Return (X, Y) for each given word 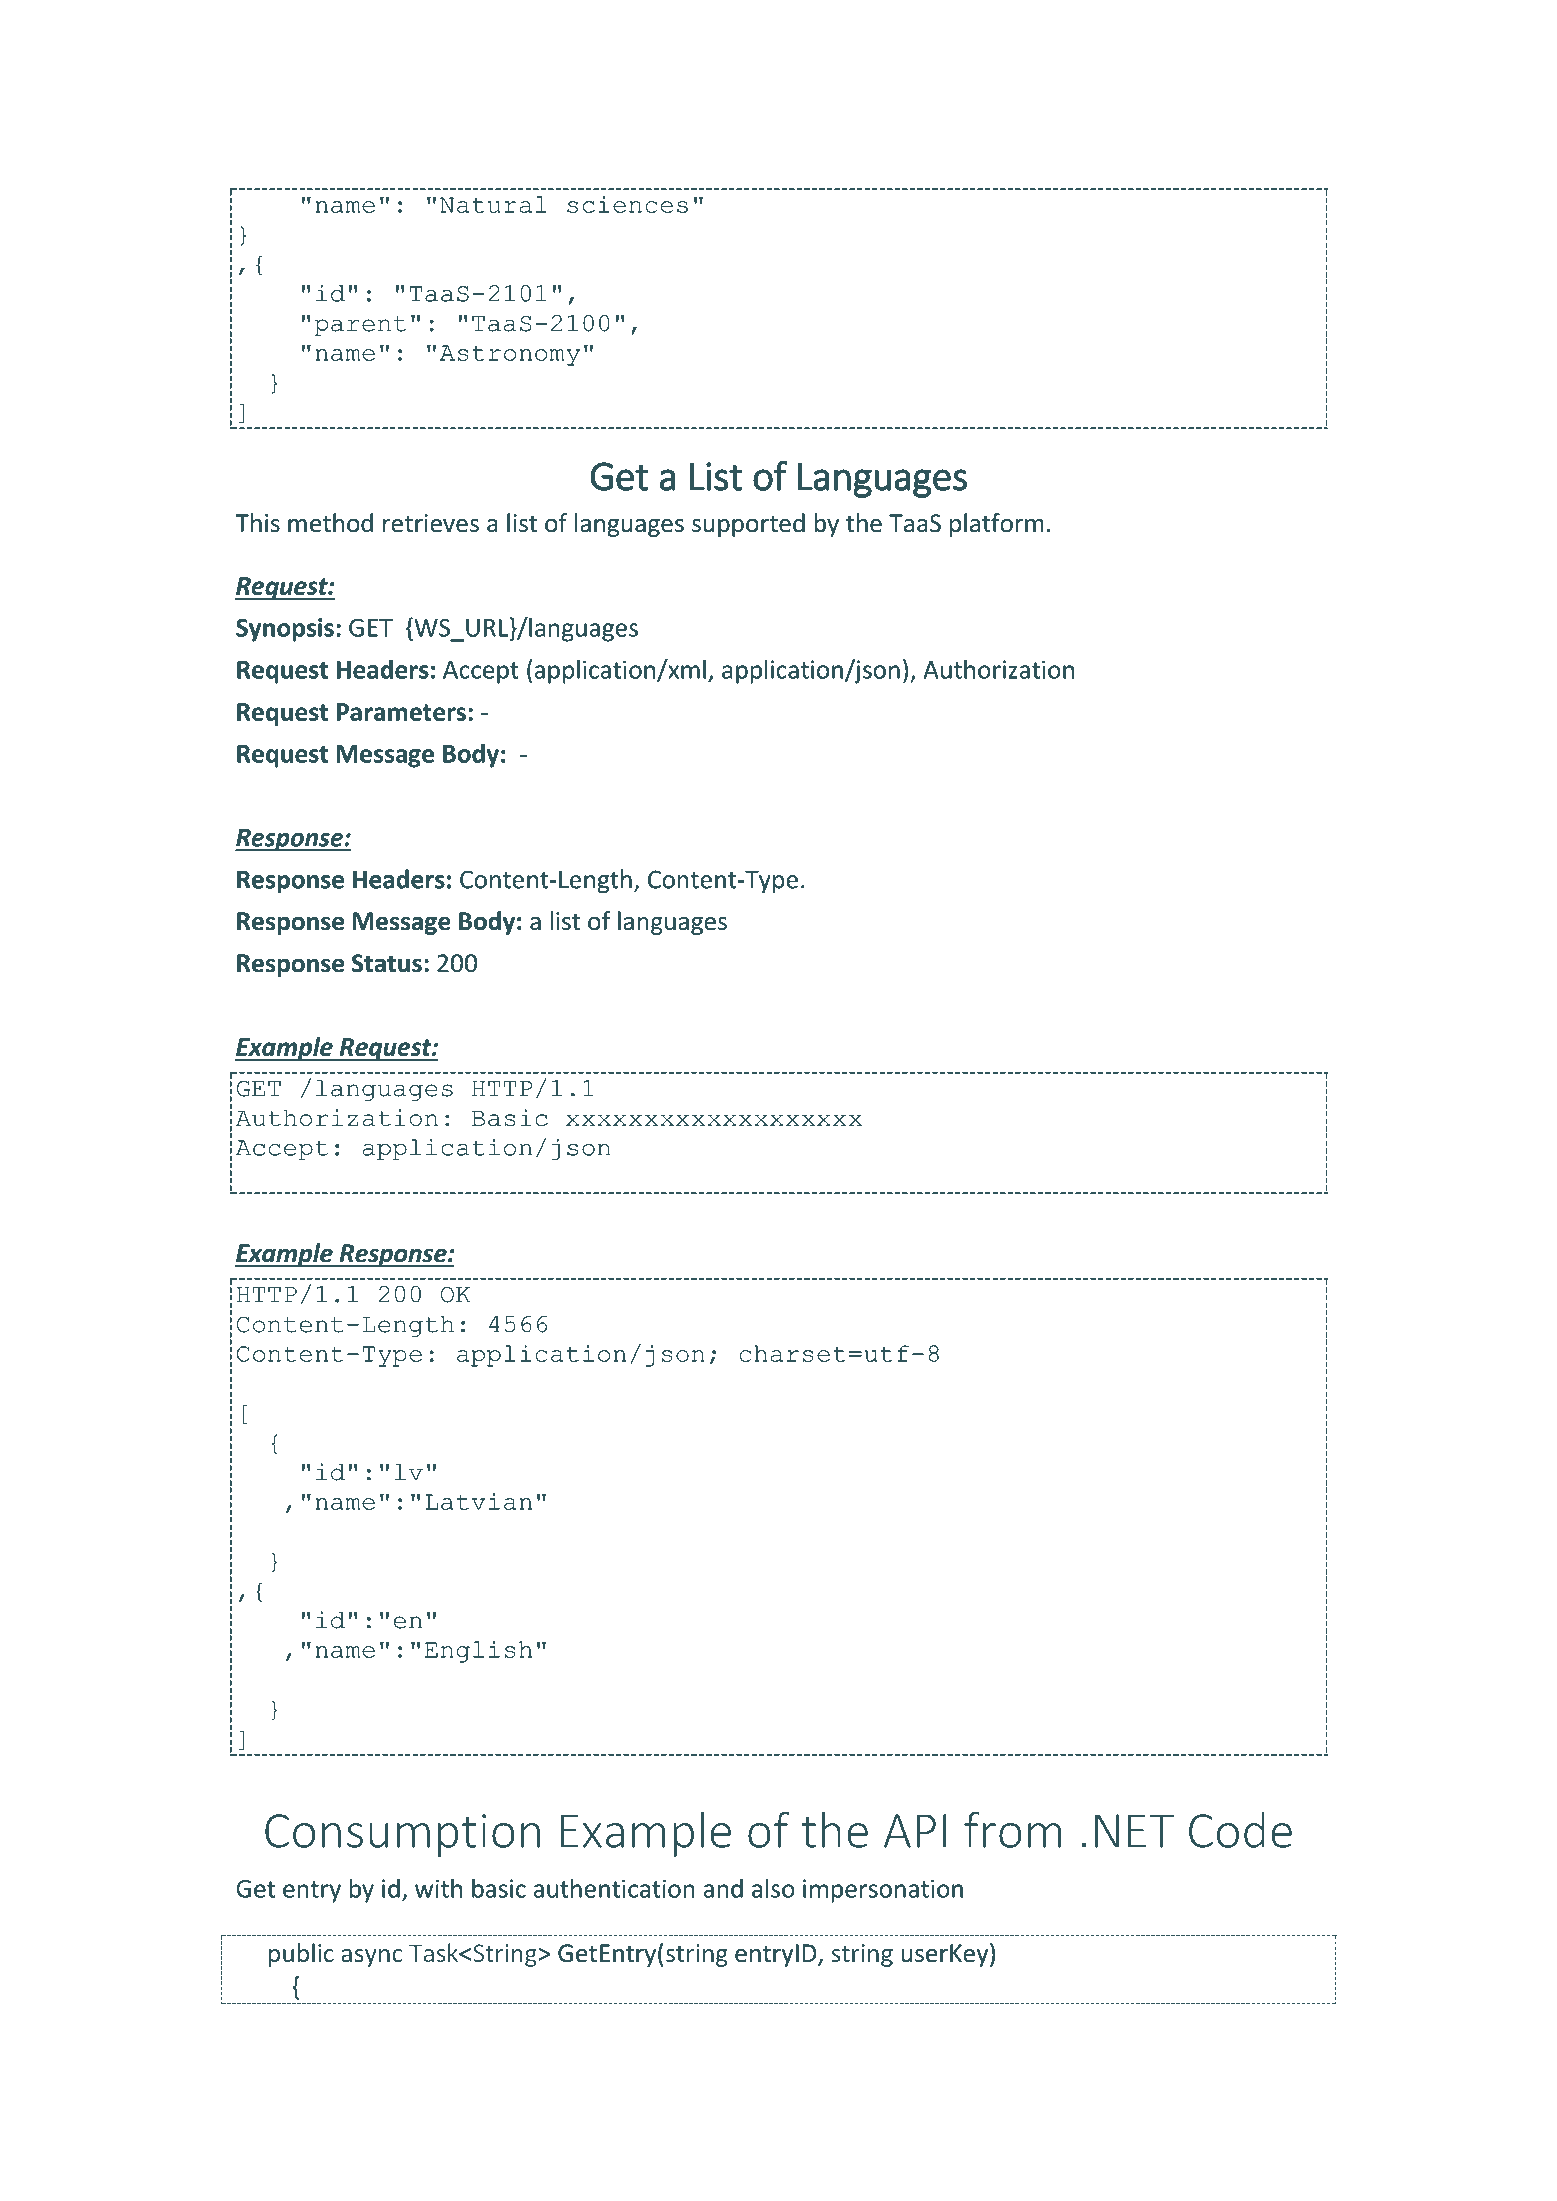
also (773, 1888)
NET (1134, 1831)
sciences (627, 204)
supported (748, 525)
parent (360, 326)
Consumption (402, 1835)
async (372, 1958)
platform (997, 525)
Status (387, 963)
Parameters (401, 712)
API (915, 1831)
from (1012, 1830)
